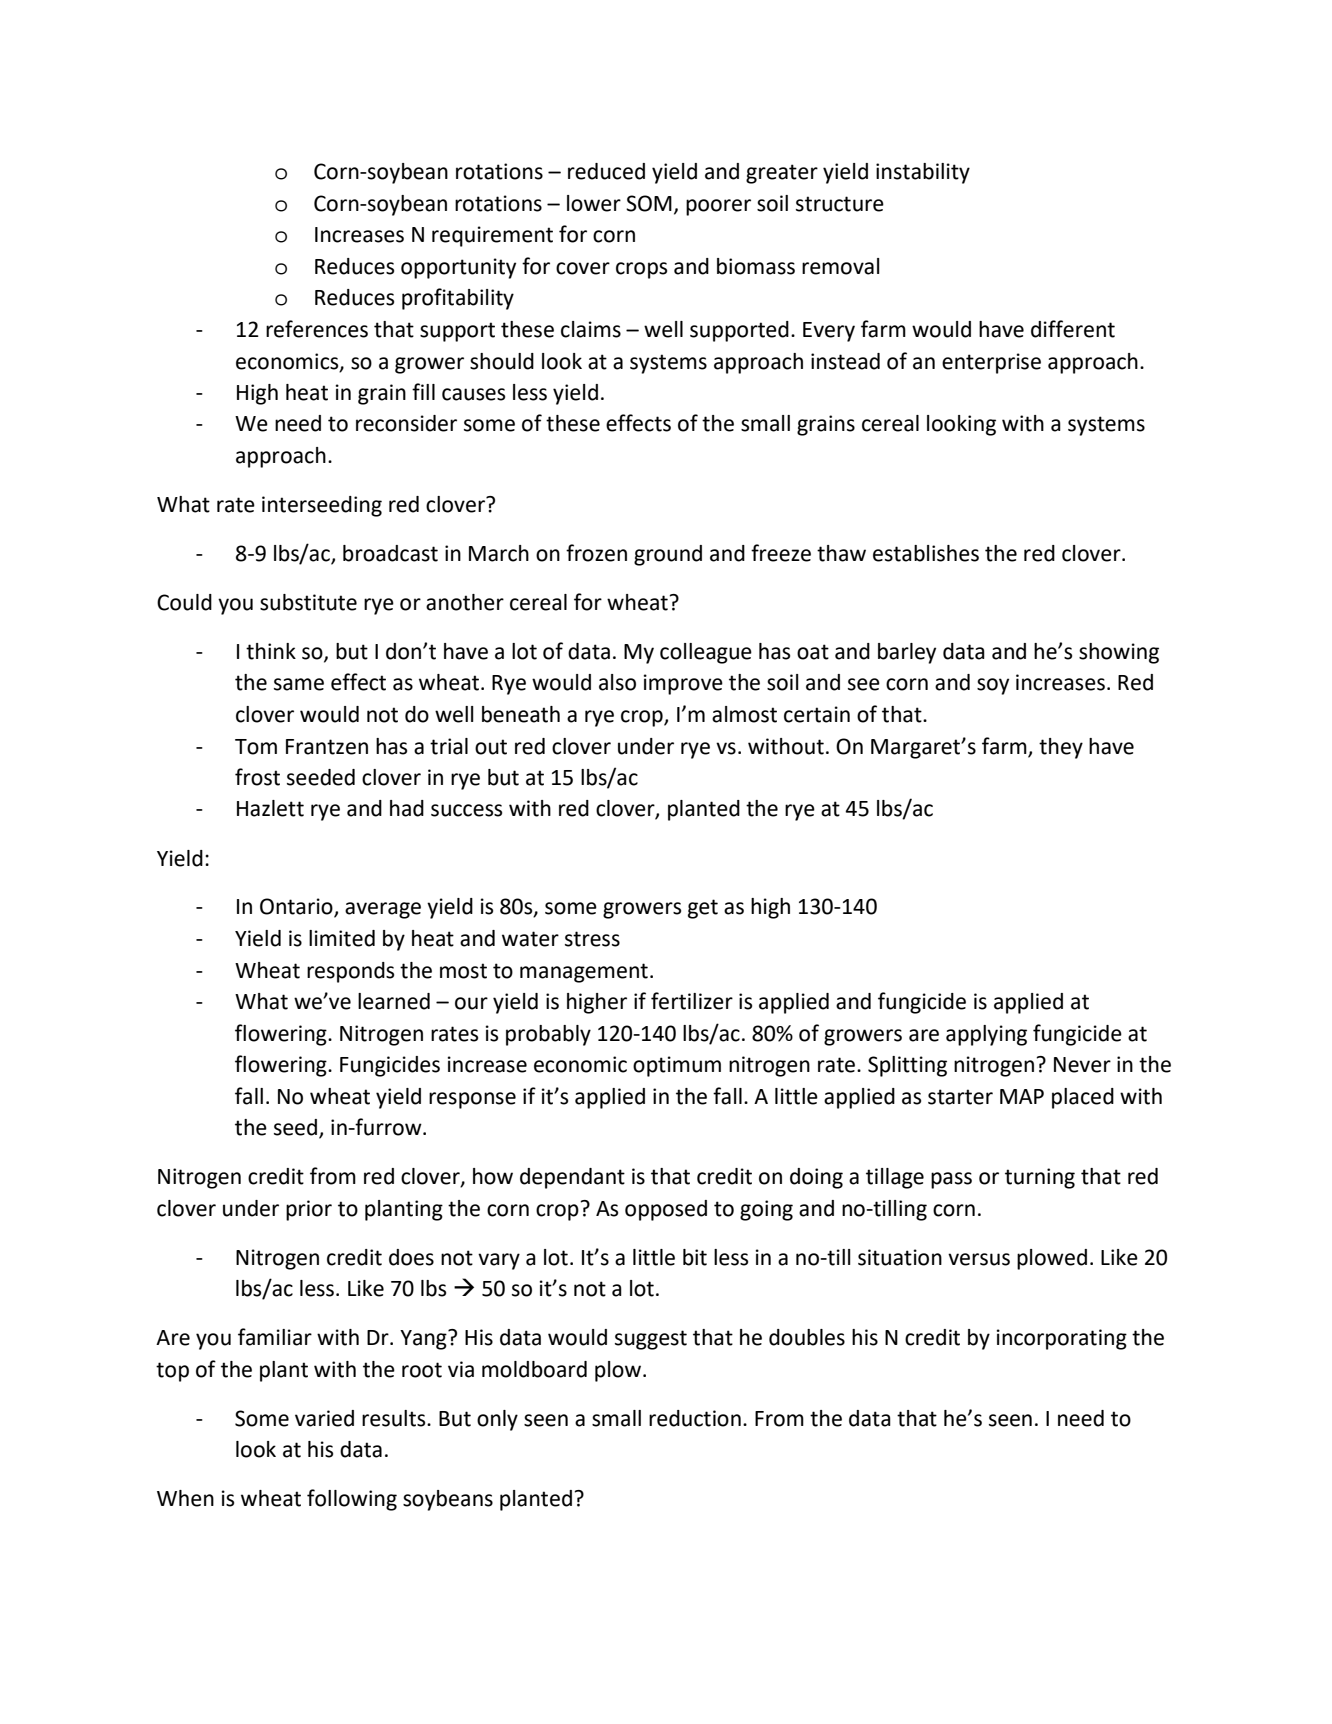 This screenshot has height=1724, width=1332. Describe the element at coordinates (317, 329) in the screenshot. I see `references` at that location.
